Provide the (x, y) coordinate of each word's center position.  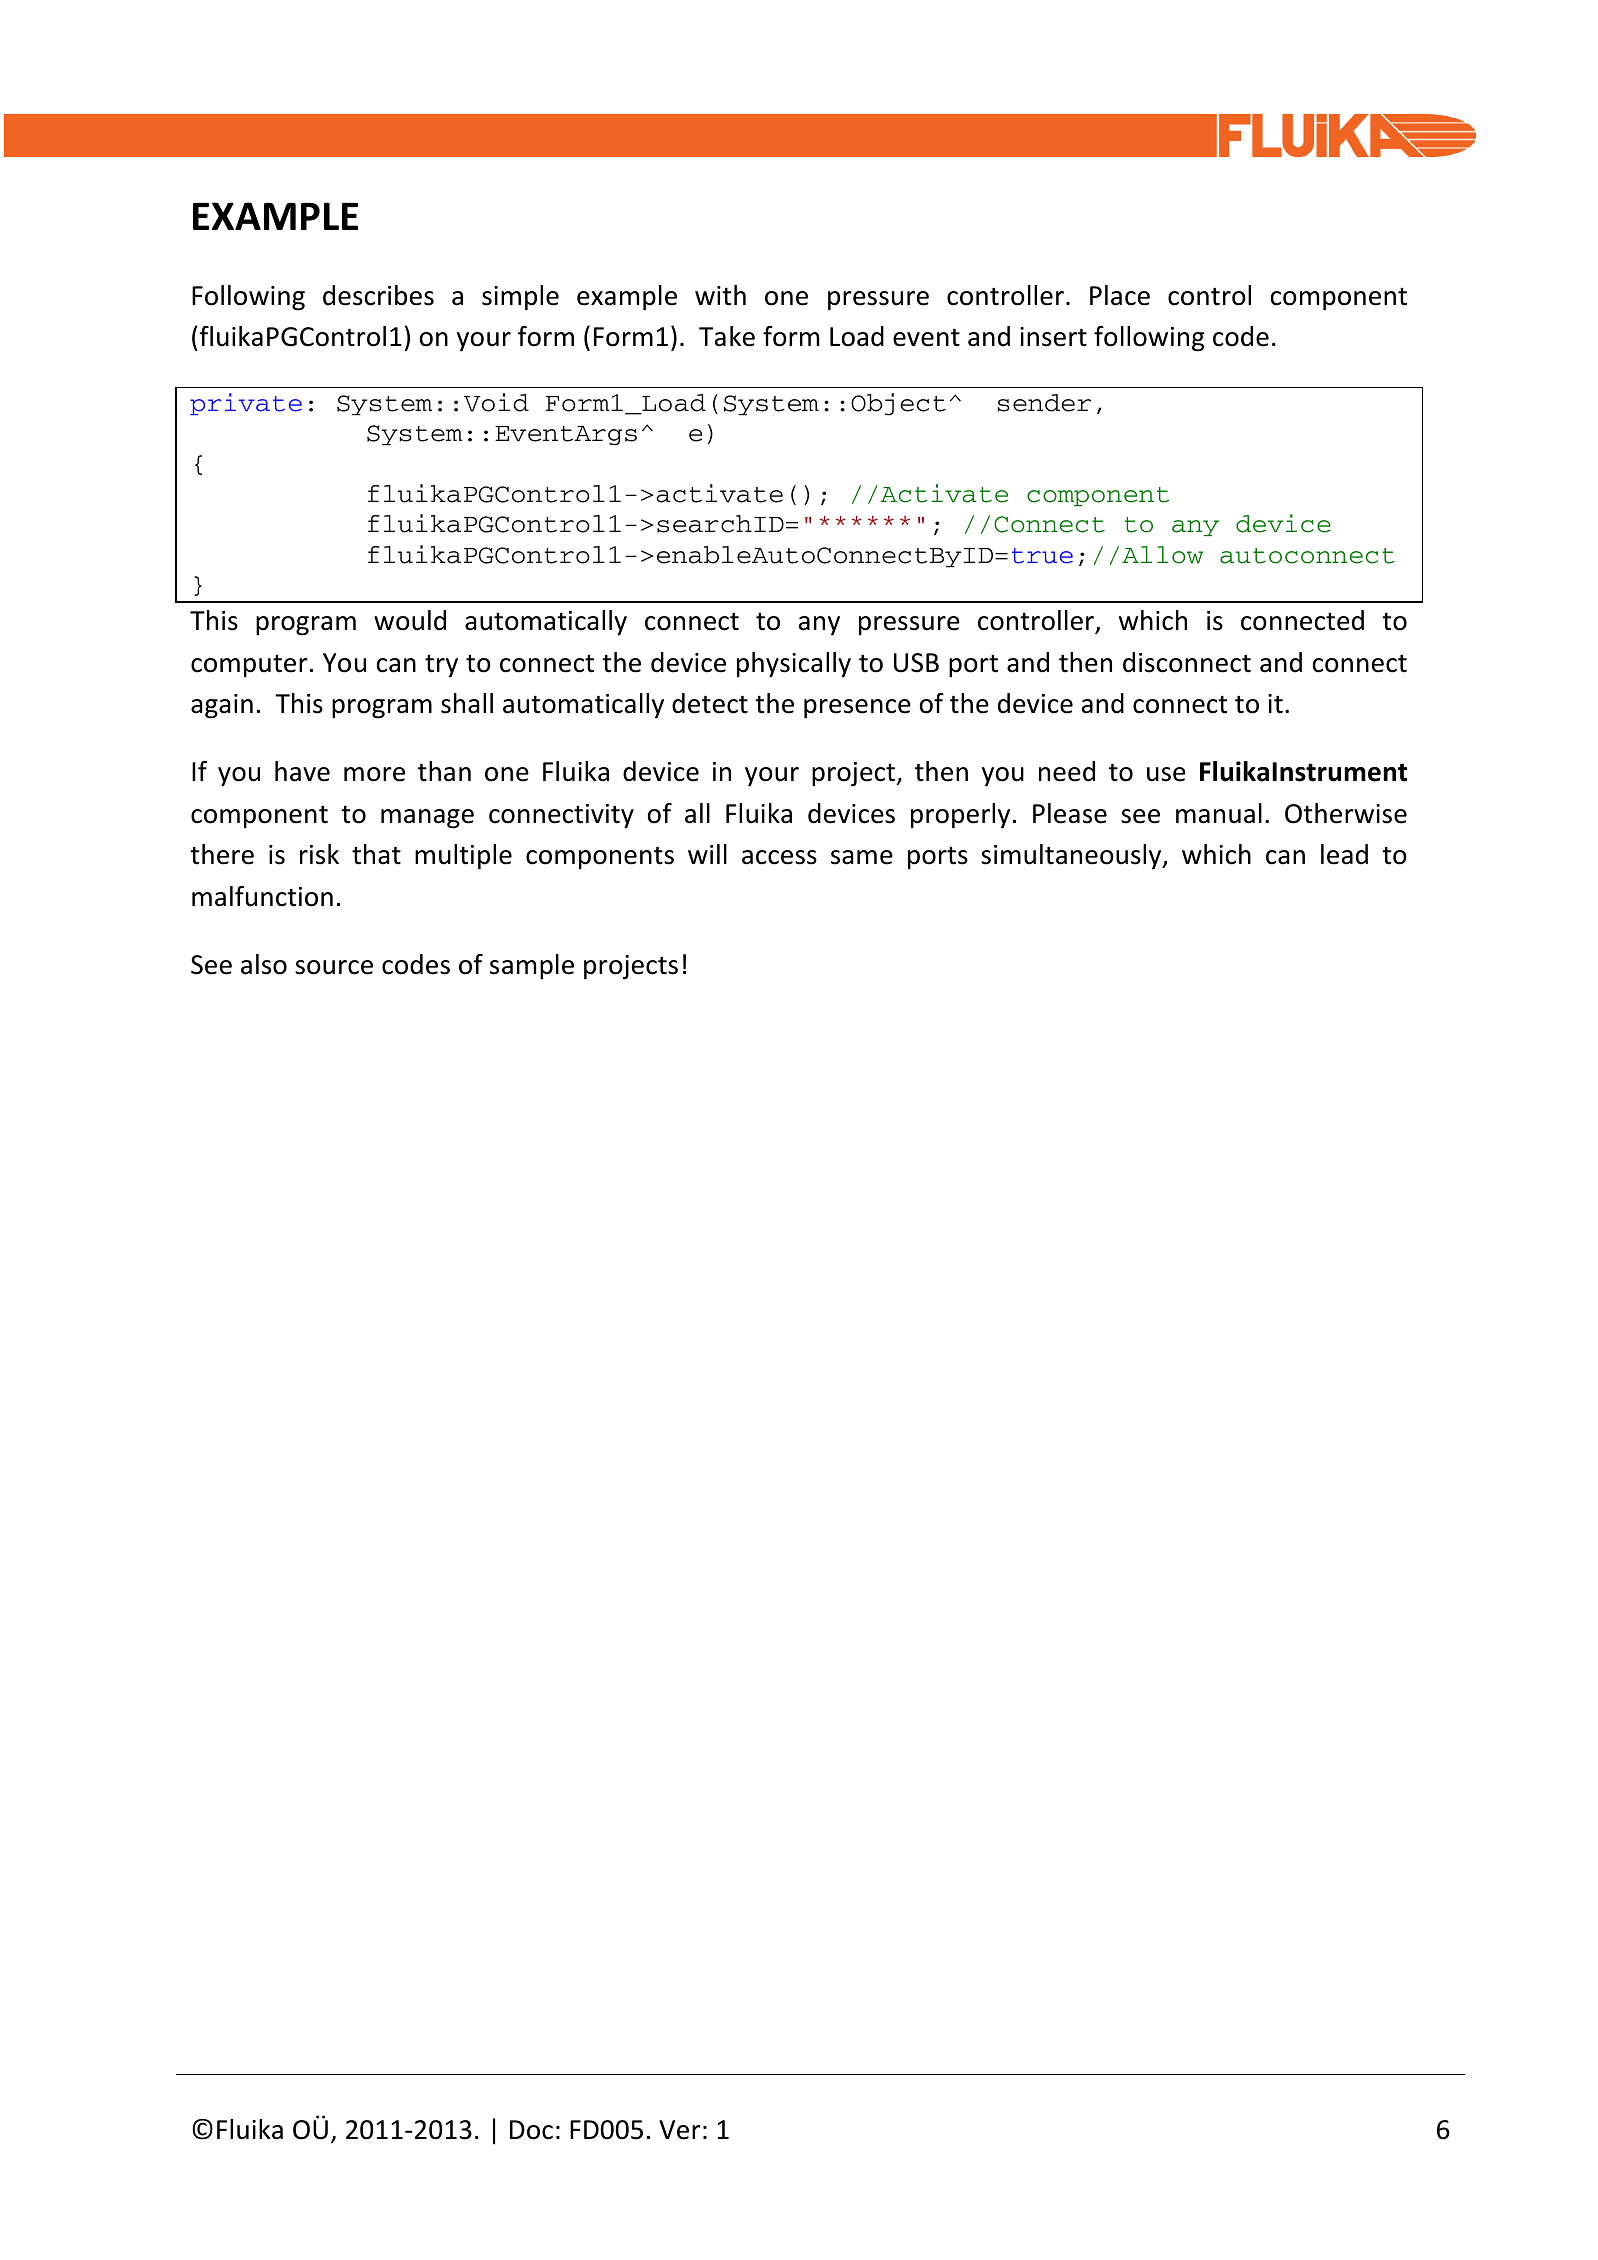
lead (1344, 854)
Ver (680, 2130)
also (264, 964)
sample (532, 967)
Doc (531, 2130)
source (334, 967)
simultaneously (1072, 857)
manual (1219, 813)
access (779, 857)
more (374, 774)
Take (727, 336)
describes (378, 295)
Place (1120, 295)
